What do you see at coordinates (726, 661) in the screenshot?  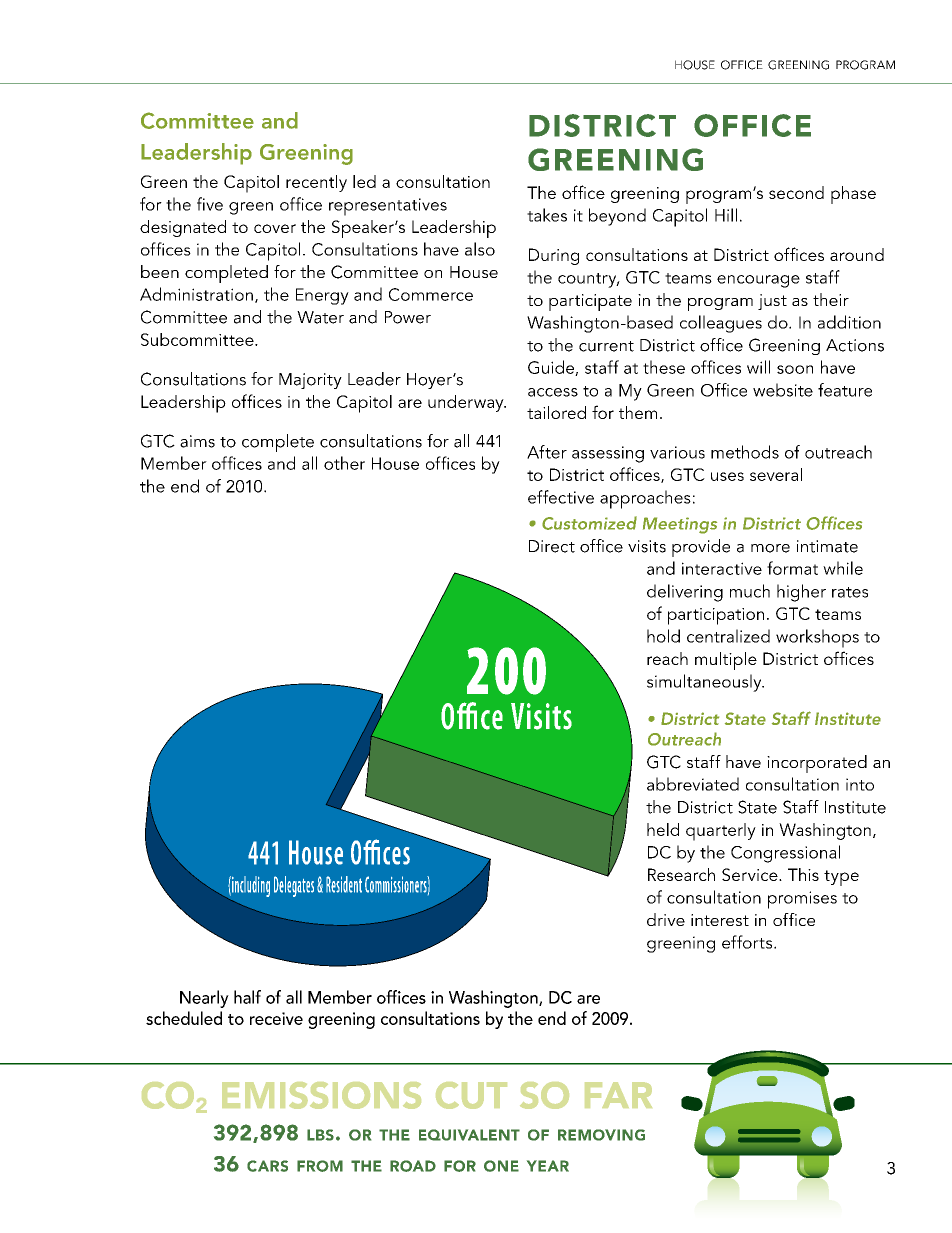 I see `multiple` at bounding box center [726, 661].
